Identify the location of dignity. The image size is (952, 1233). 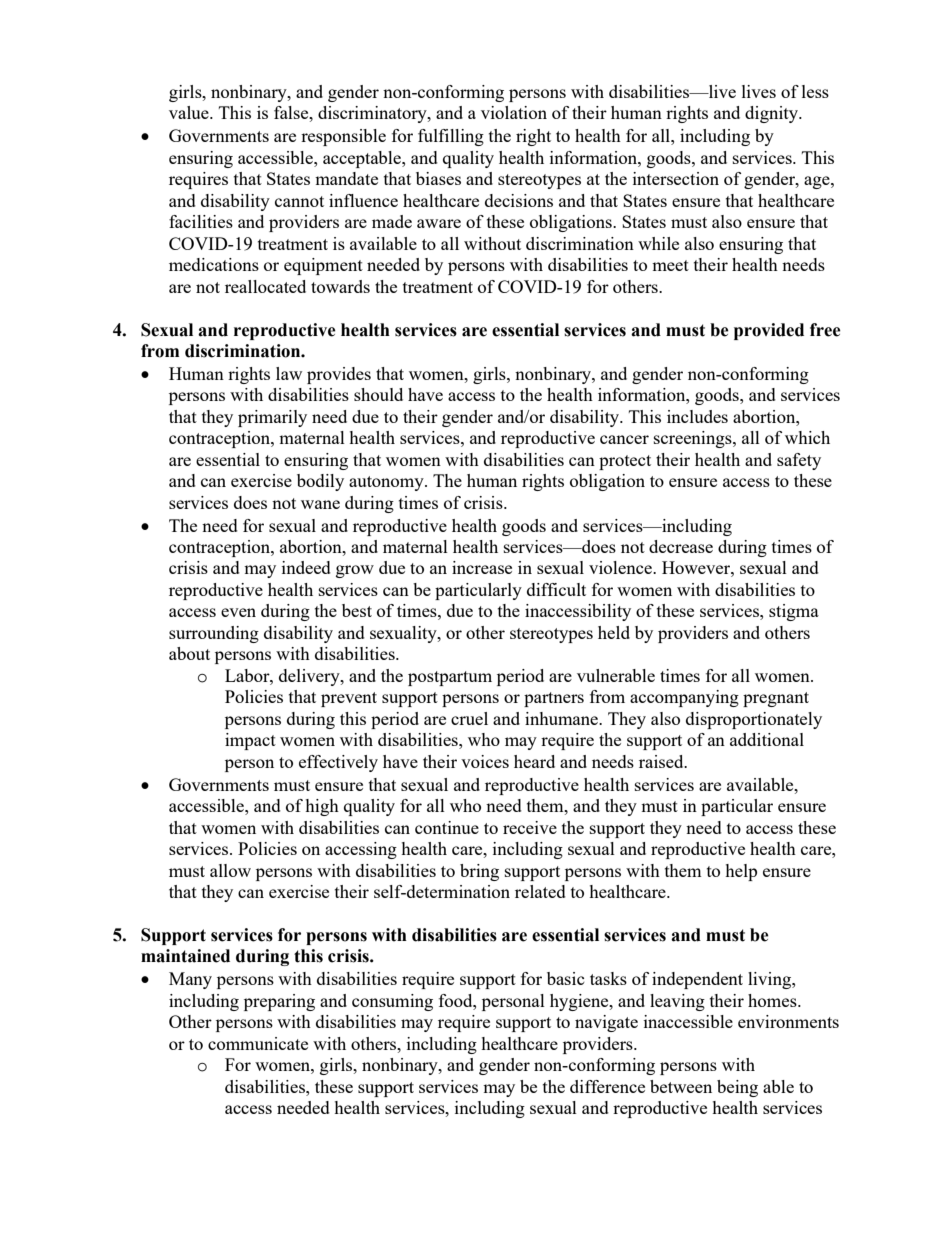
(772, 114).
